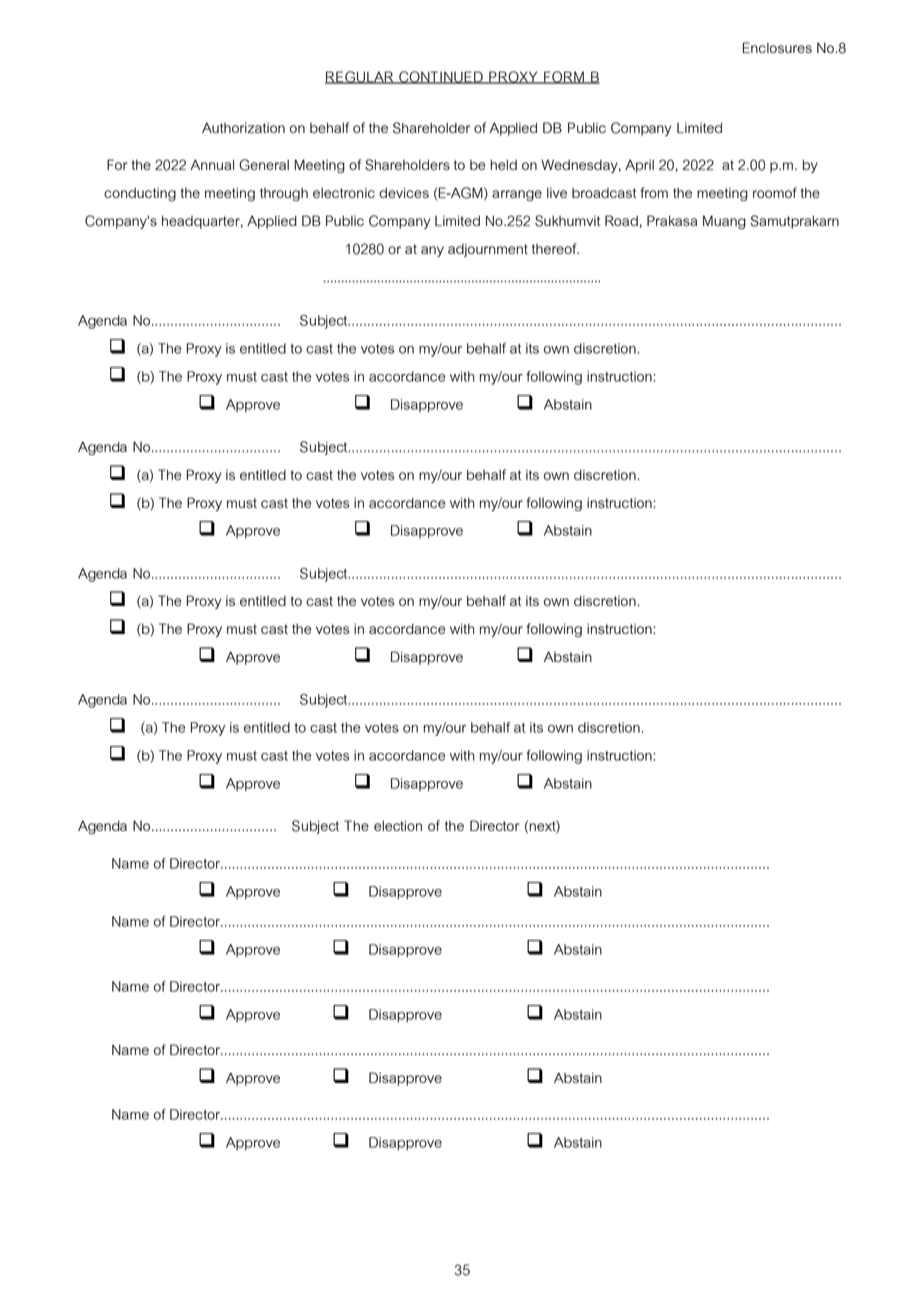 The image size is (924, 1308). I want to click on through, so click(284, 194).
